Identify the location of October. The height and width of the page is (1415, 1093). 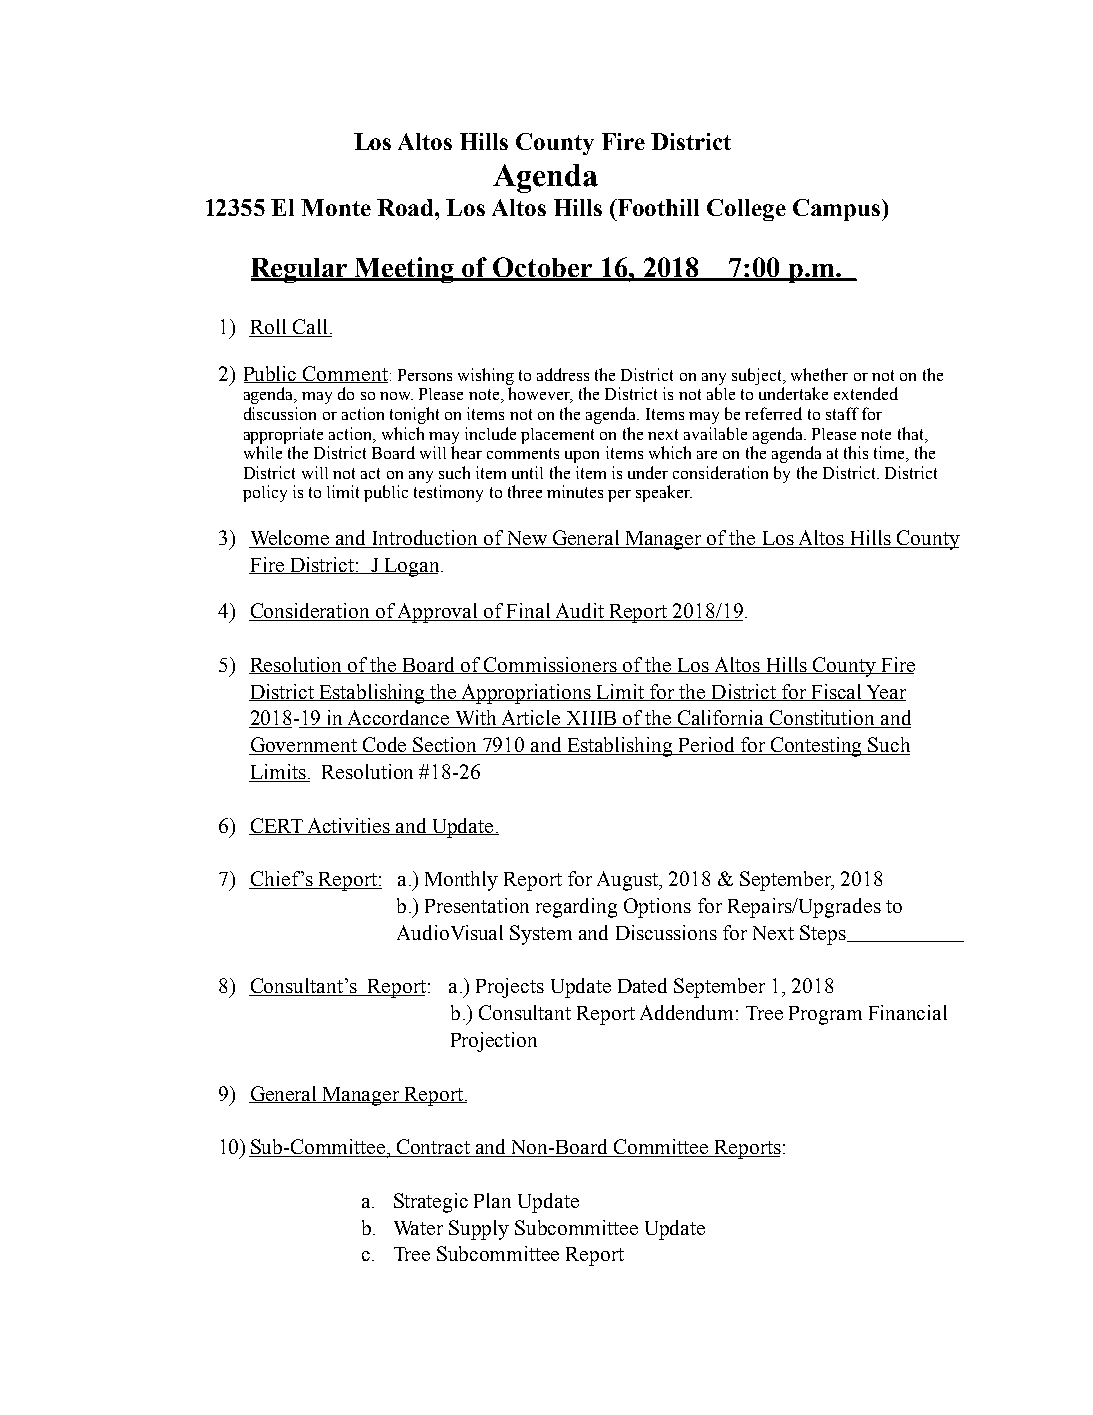
(543, 268).
